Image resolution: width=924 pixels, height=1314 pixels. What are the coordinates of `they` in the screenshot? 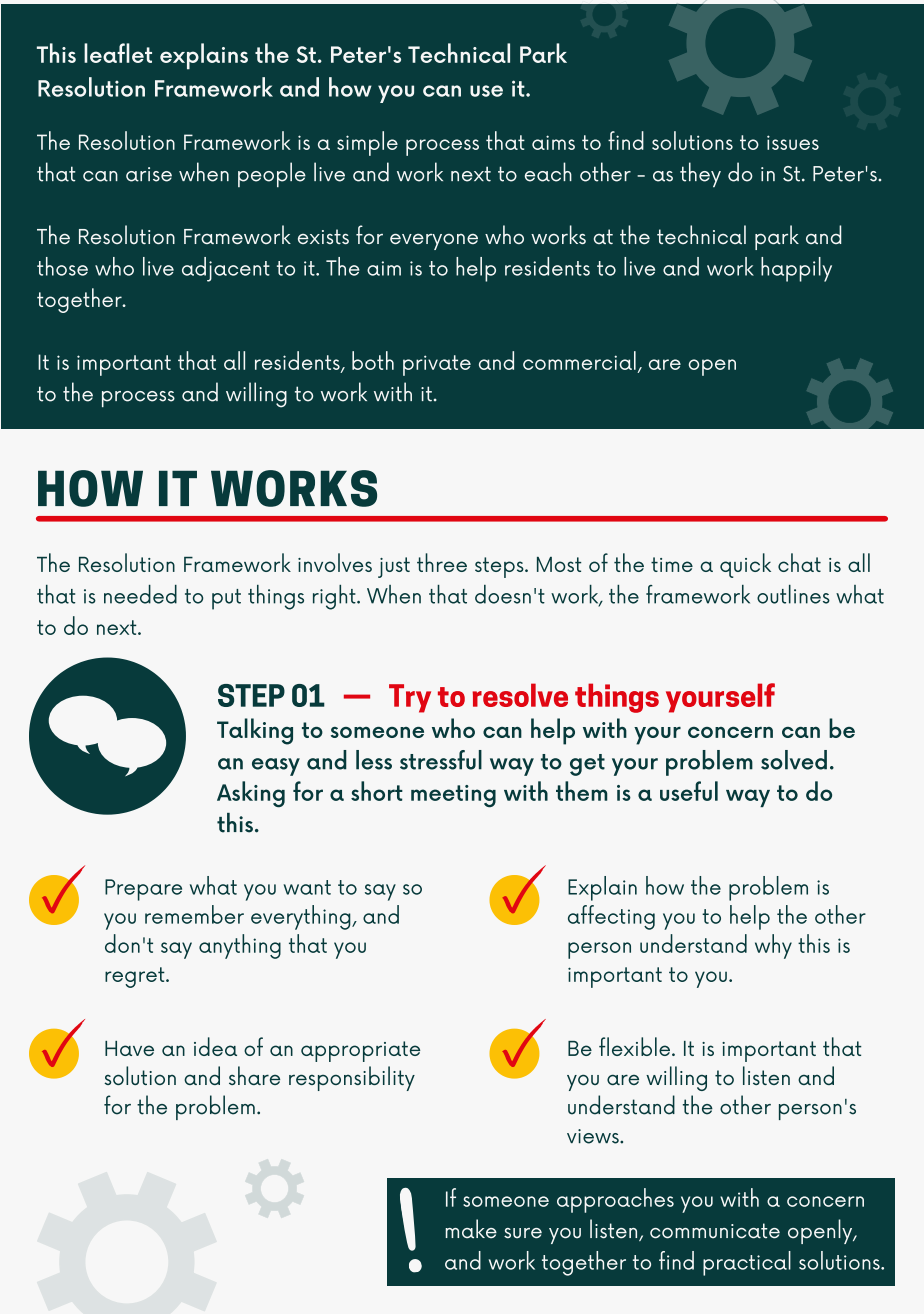 It's located at (700, 175).
